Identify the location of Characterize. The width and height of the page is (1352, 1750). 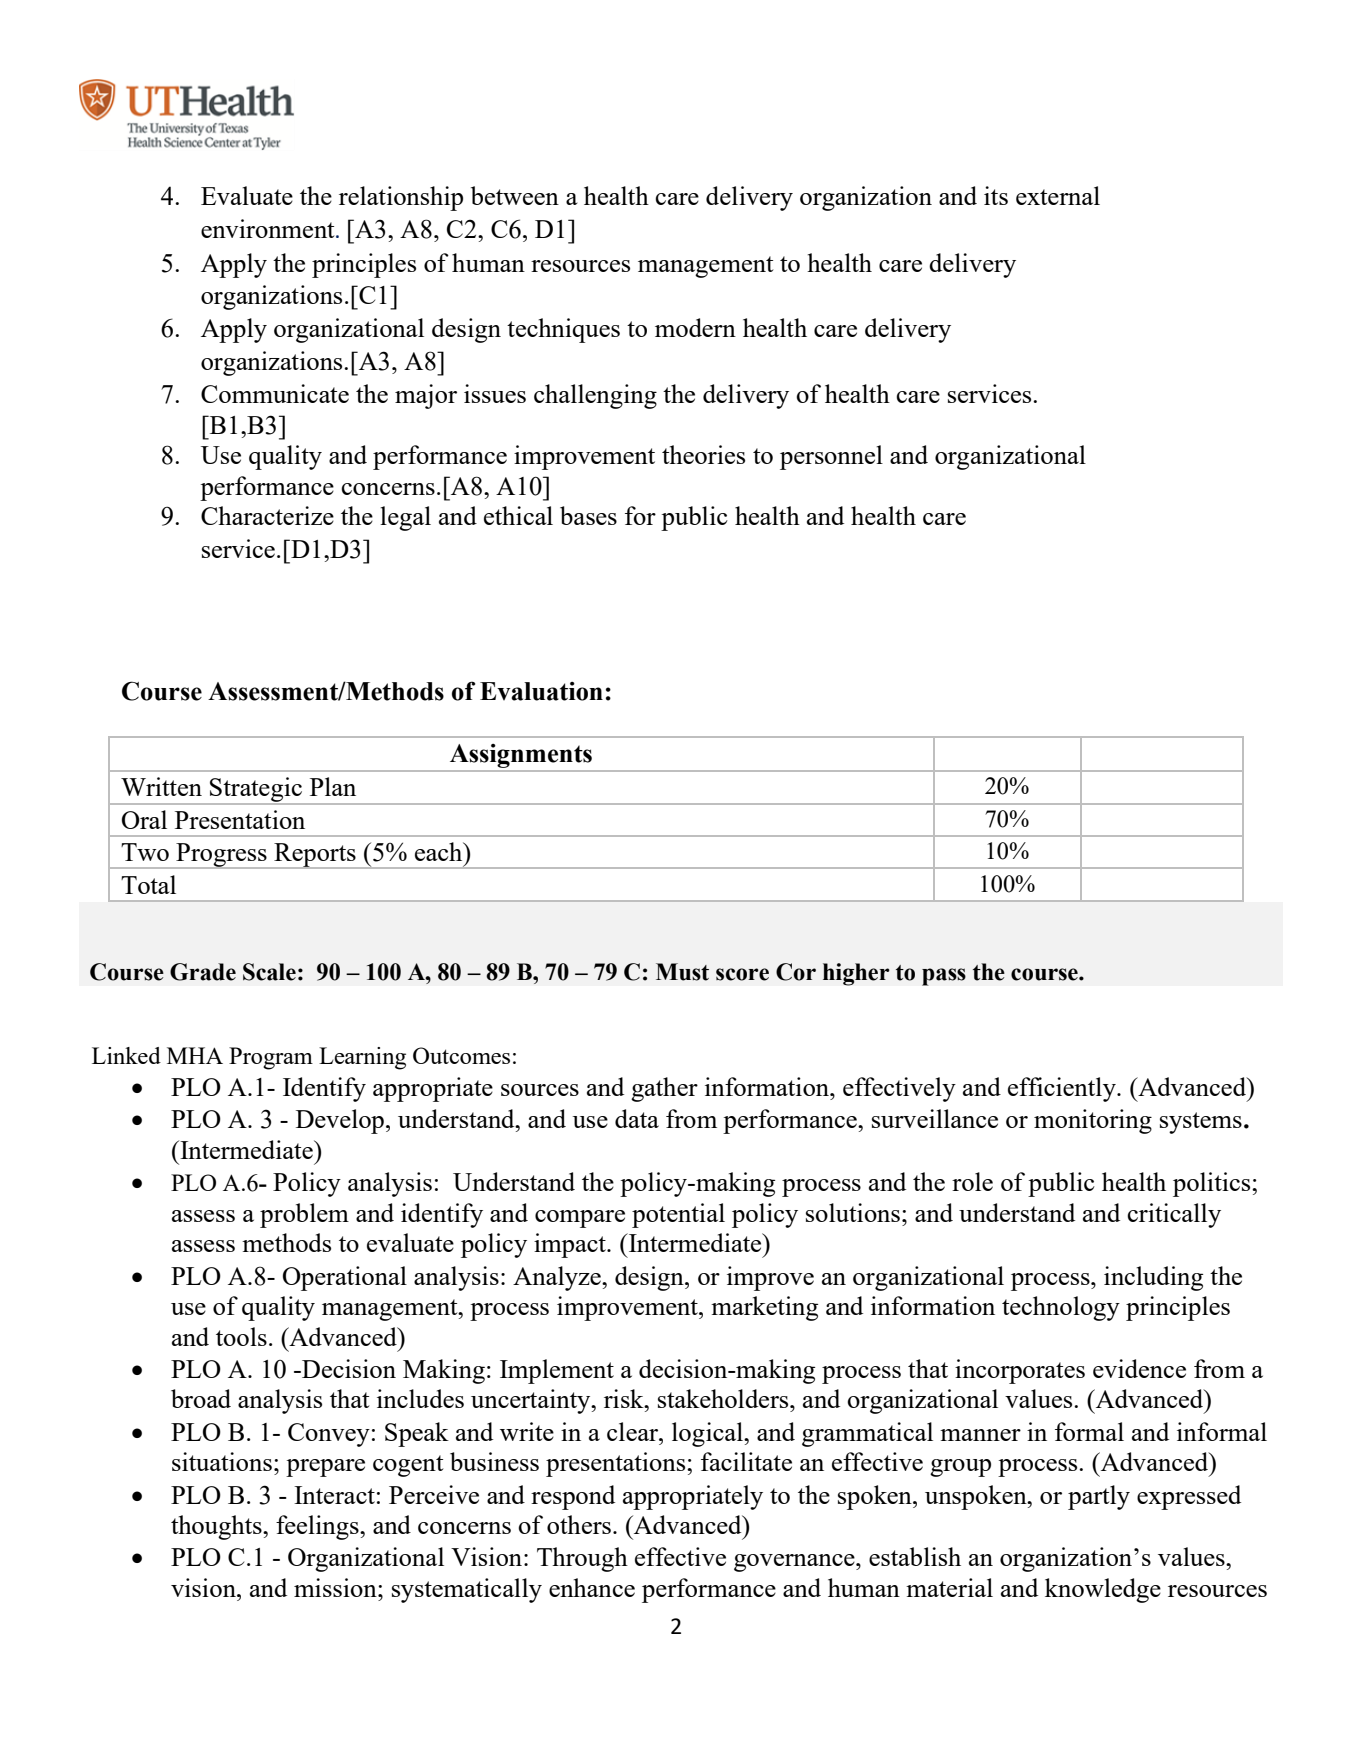
(267, 515).
